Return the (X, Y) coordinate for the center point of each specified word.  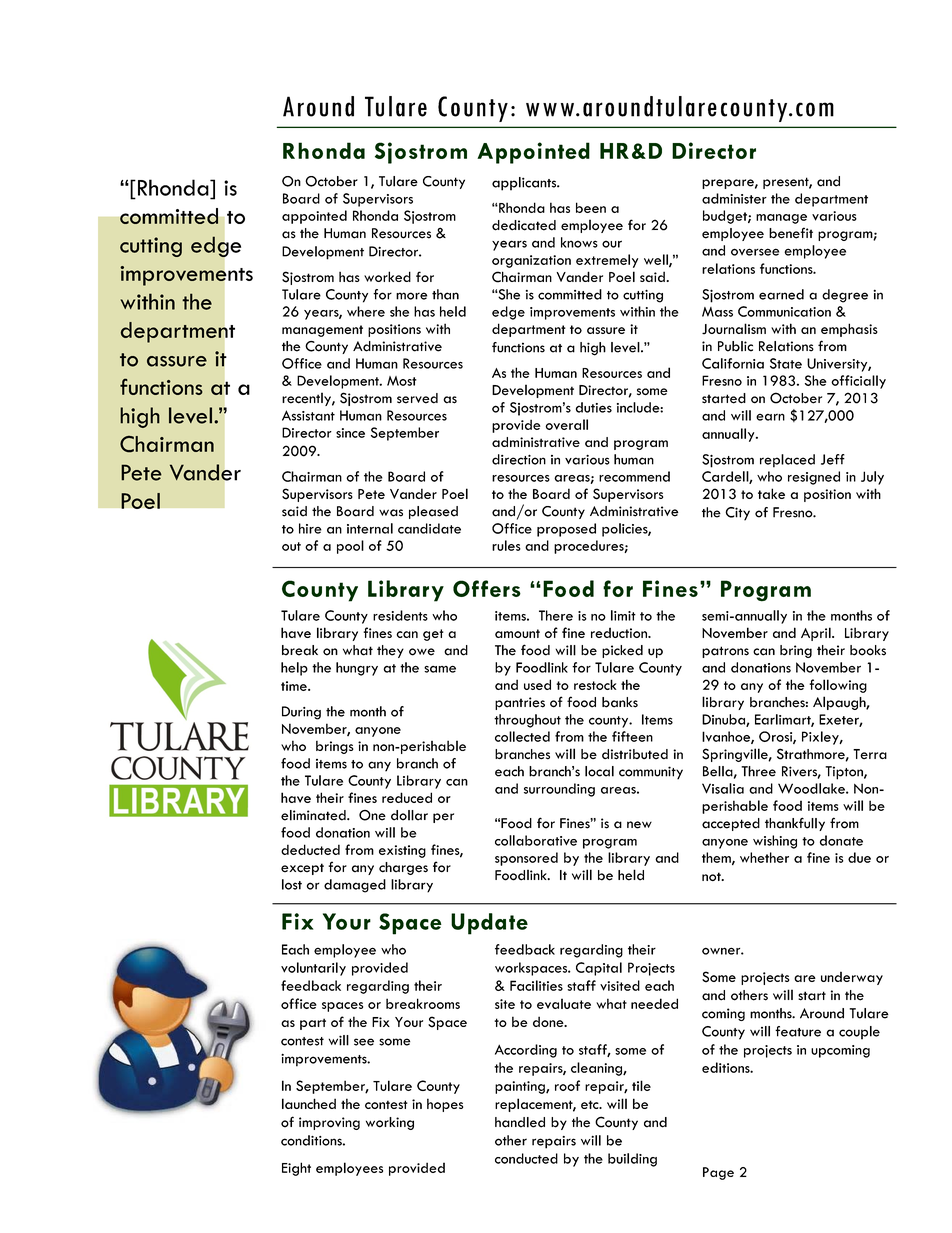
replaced (787, 461)
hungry (357, 669)
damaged (355, 886)
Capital (599, 969)
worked (387, 276)
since (350, 433)
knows (579, 242)
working (390, 1123)
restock (595, 684)
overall (566, 424)
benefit (791, 233)
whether (764, 857)
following (838, 686)
